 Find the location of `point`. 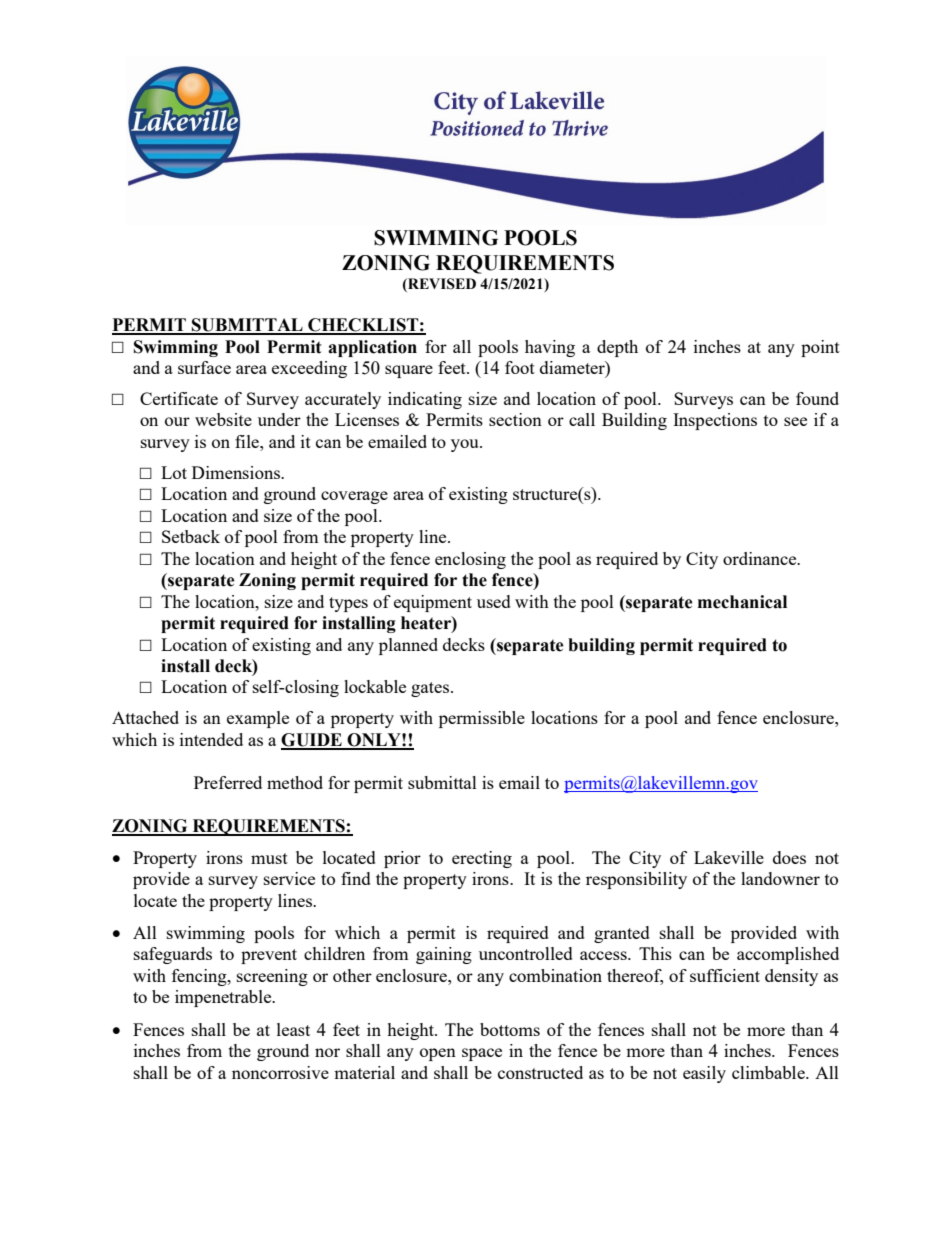

point is located at coordinates (820, 348).
